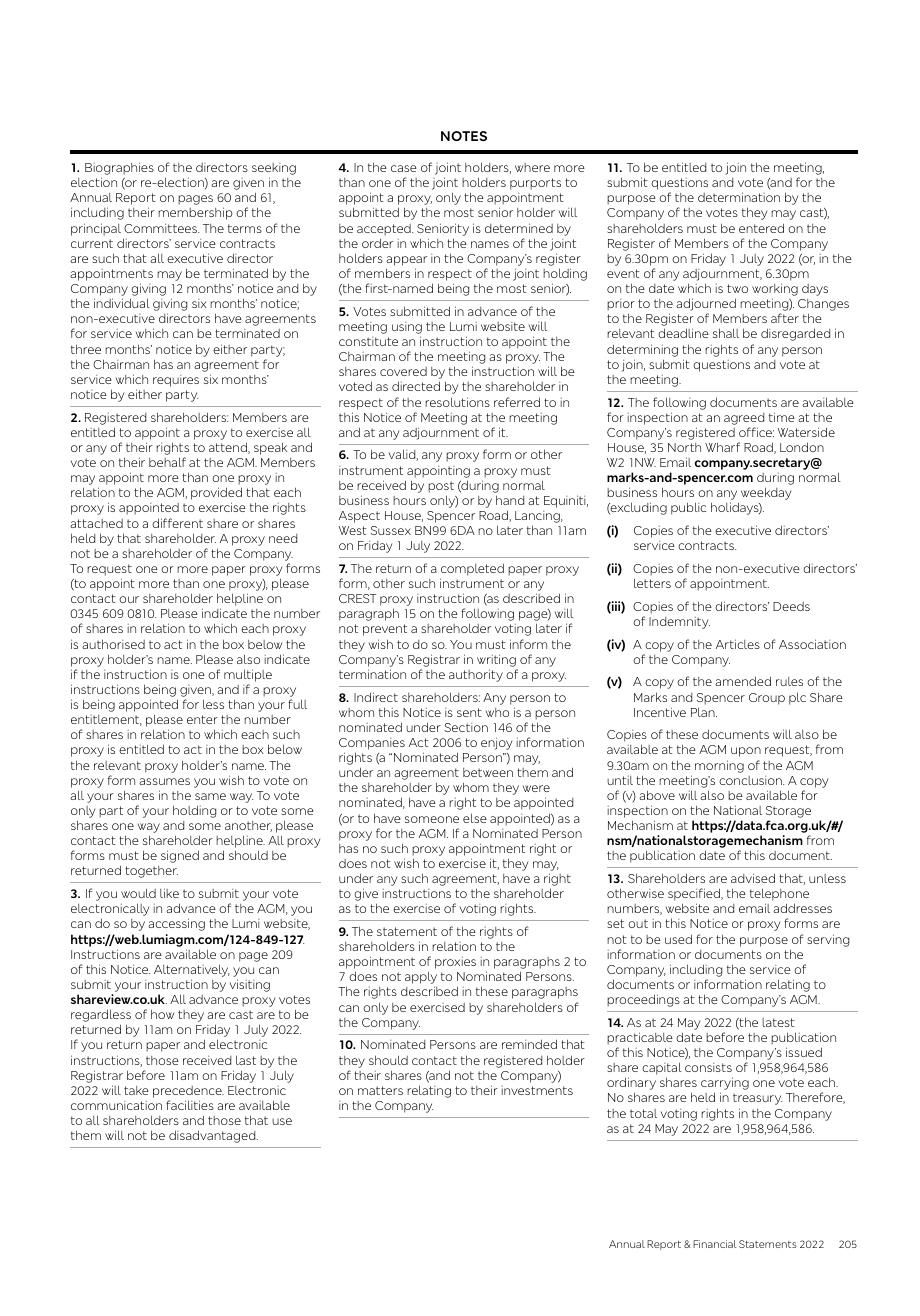  I want to click on different, so click(177, 523).
